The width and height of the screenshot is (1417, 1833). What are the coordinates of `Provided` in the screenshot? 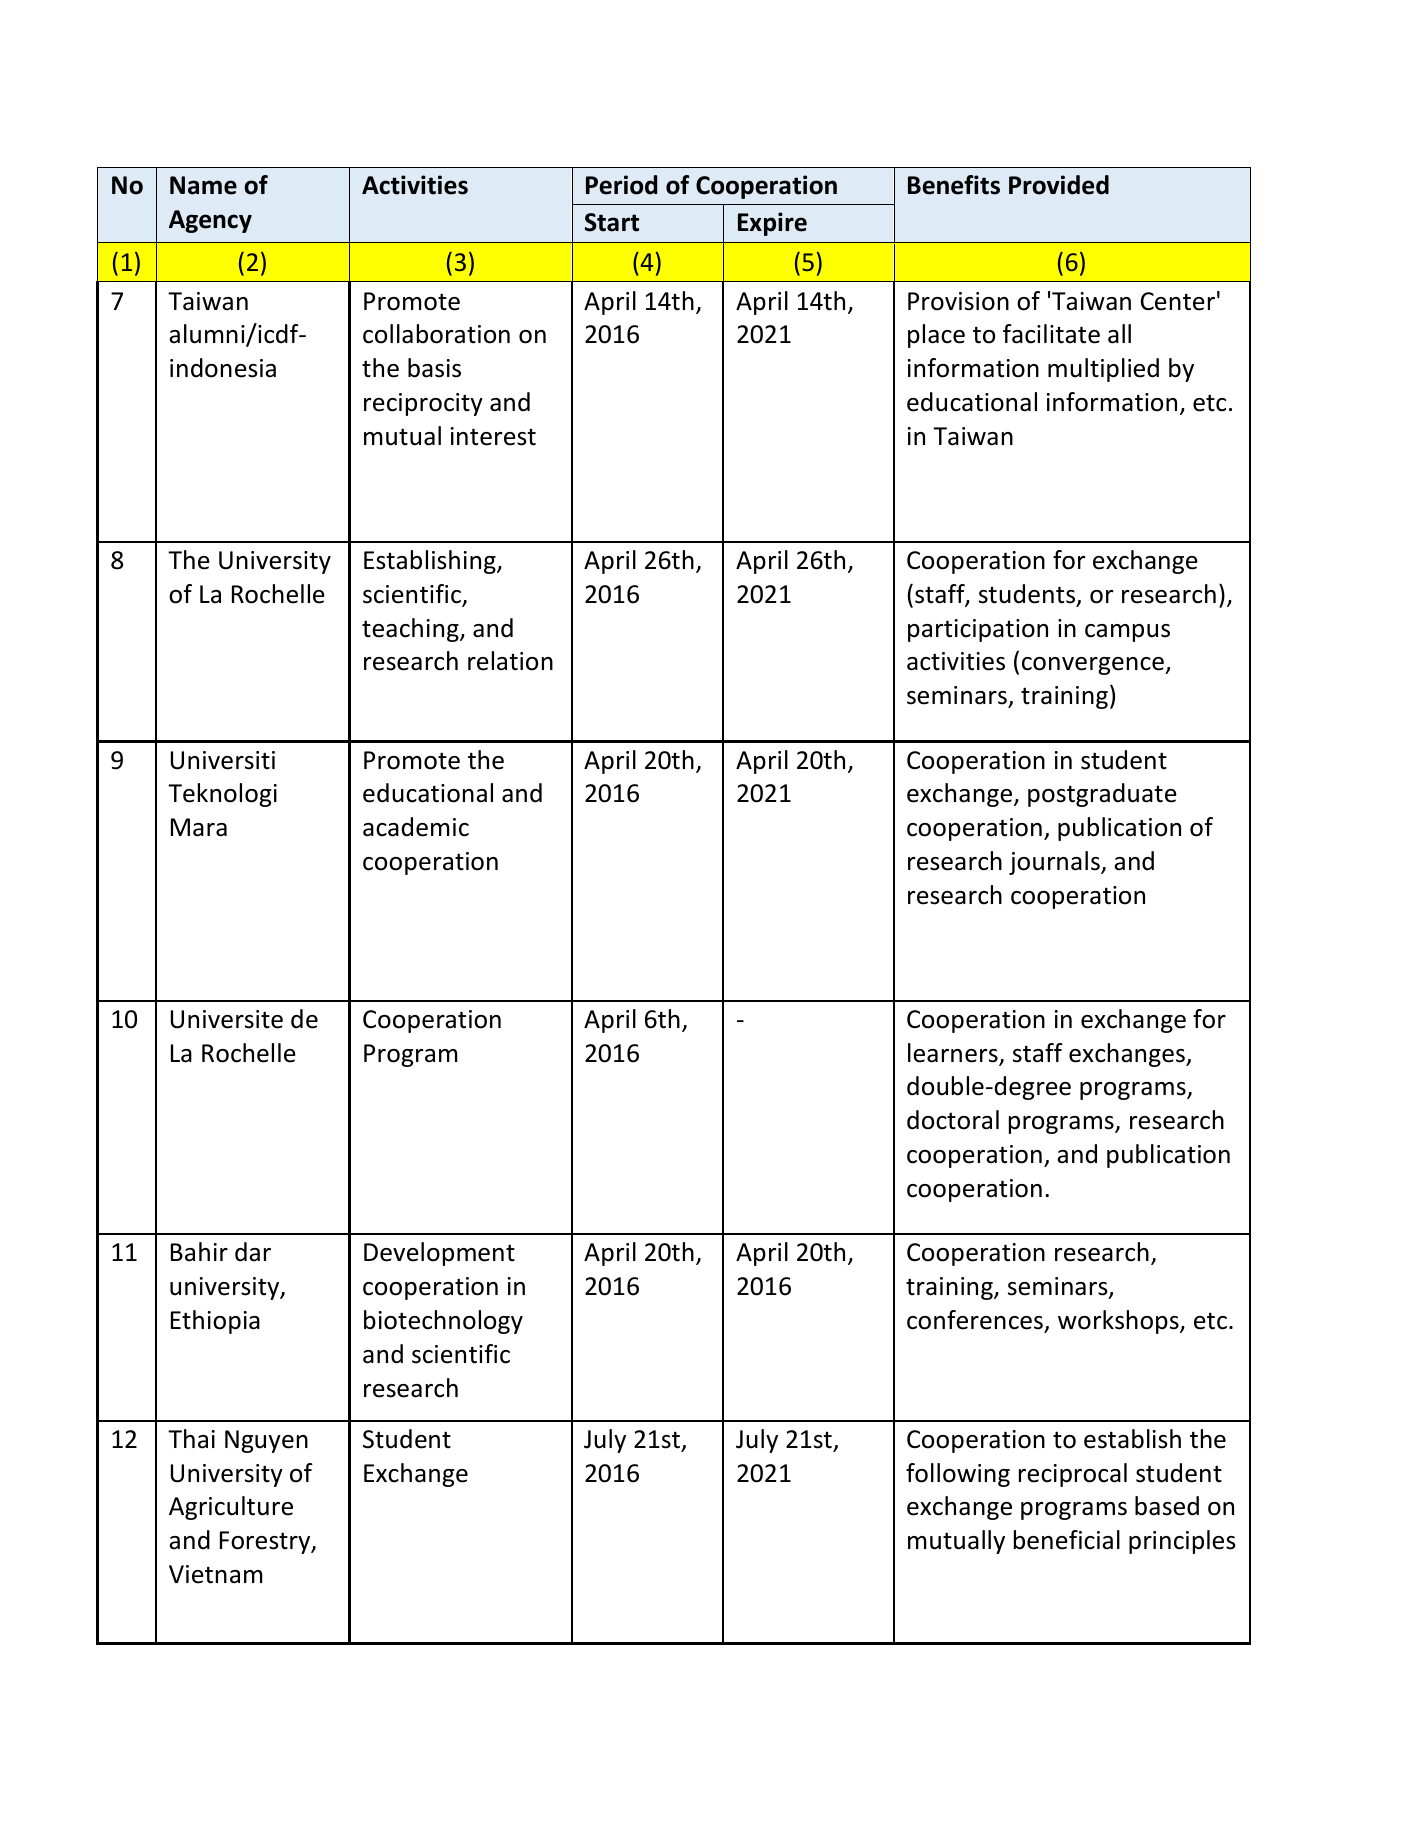 It's located at (1059, 185).
